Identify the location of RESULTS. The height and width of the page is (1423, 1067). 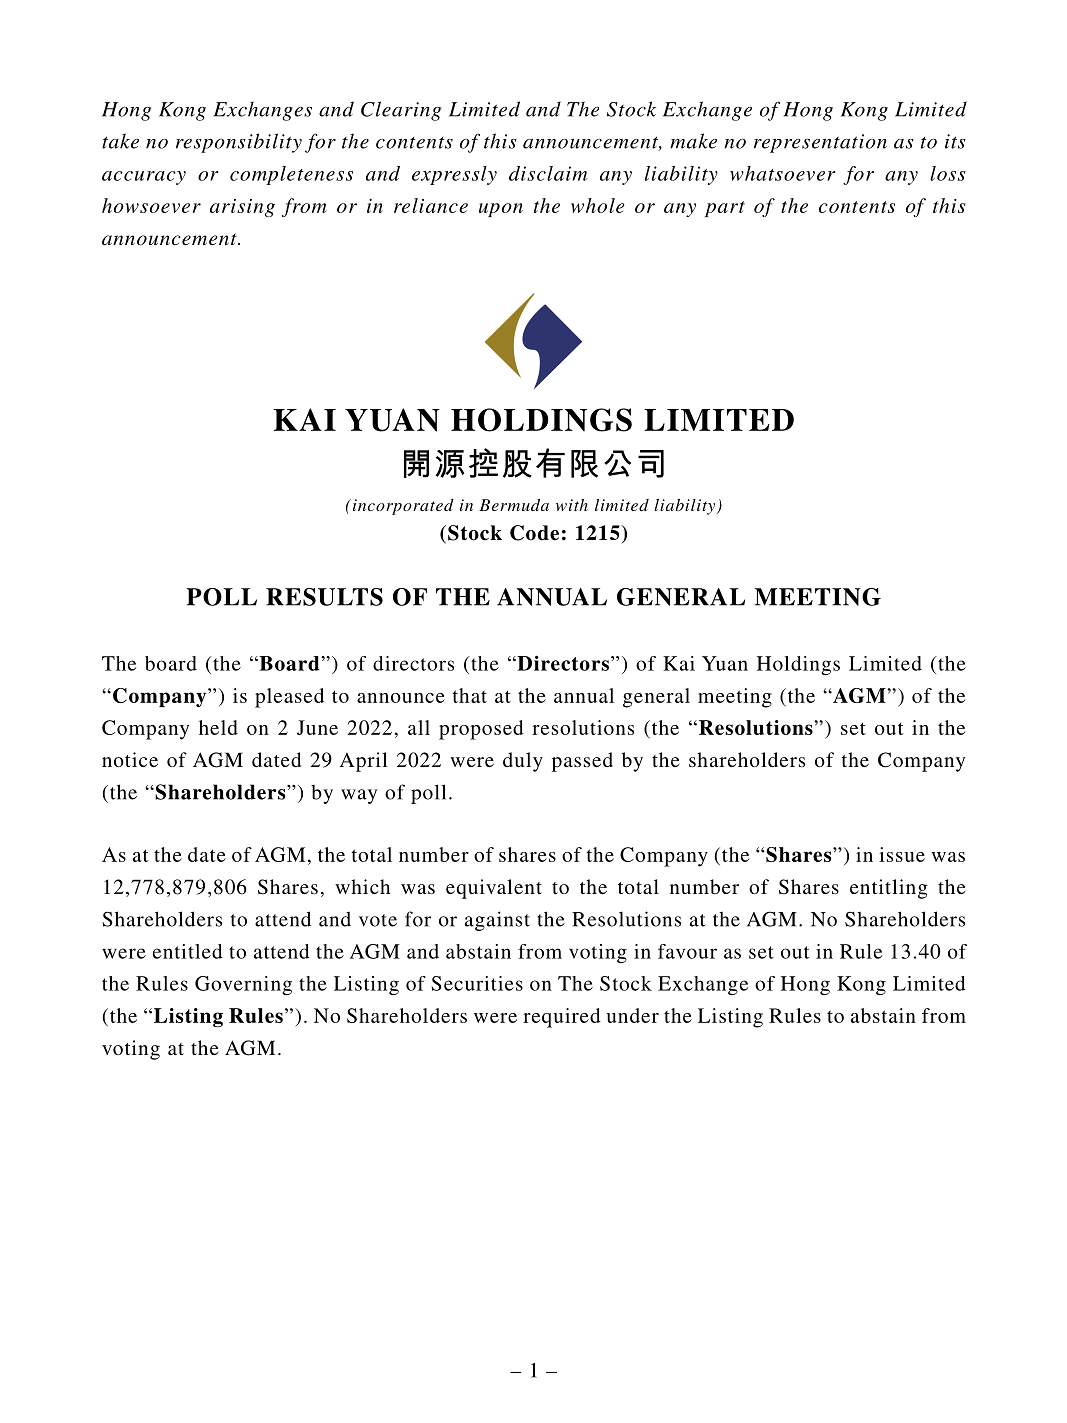
(324, 597).
